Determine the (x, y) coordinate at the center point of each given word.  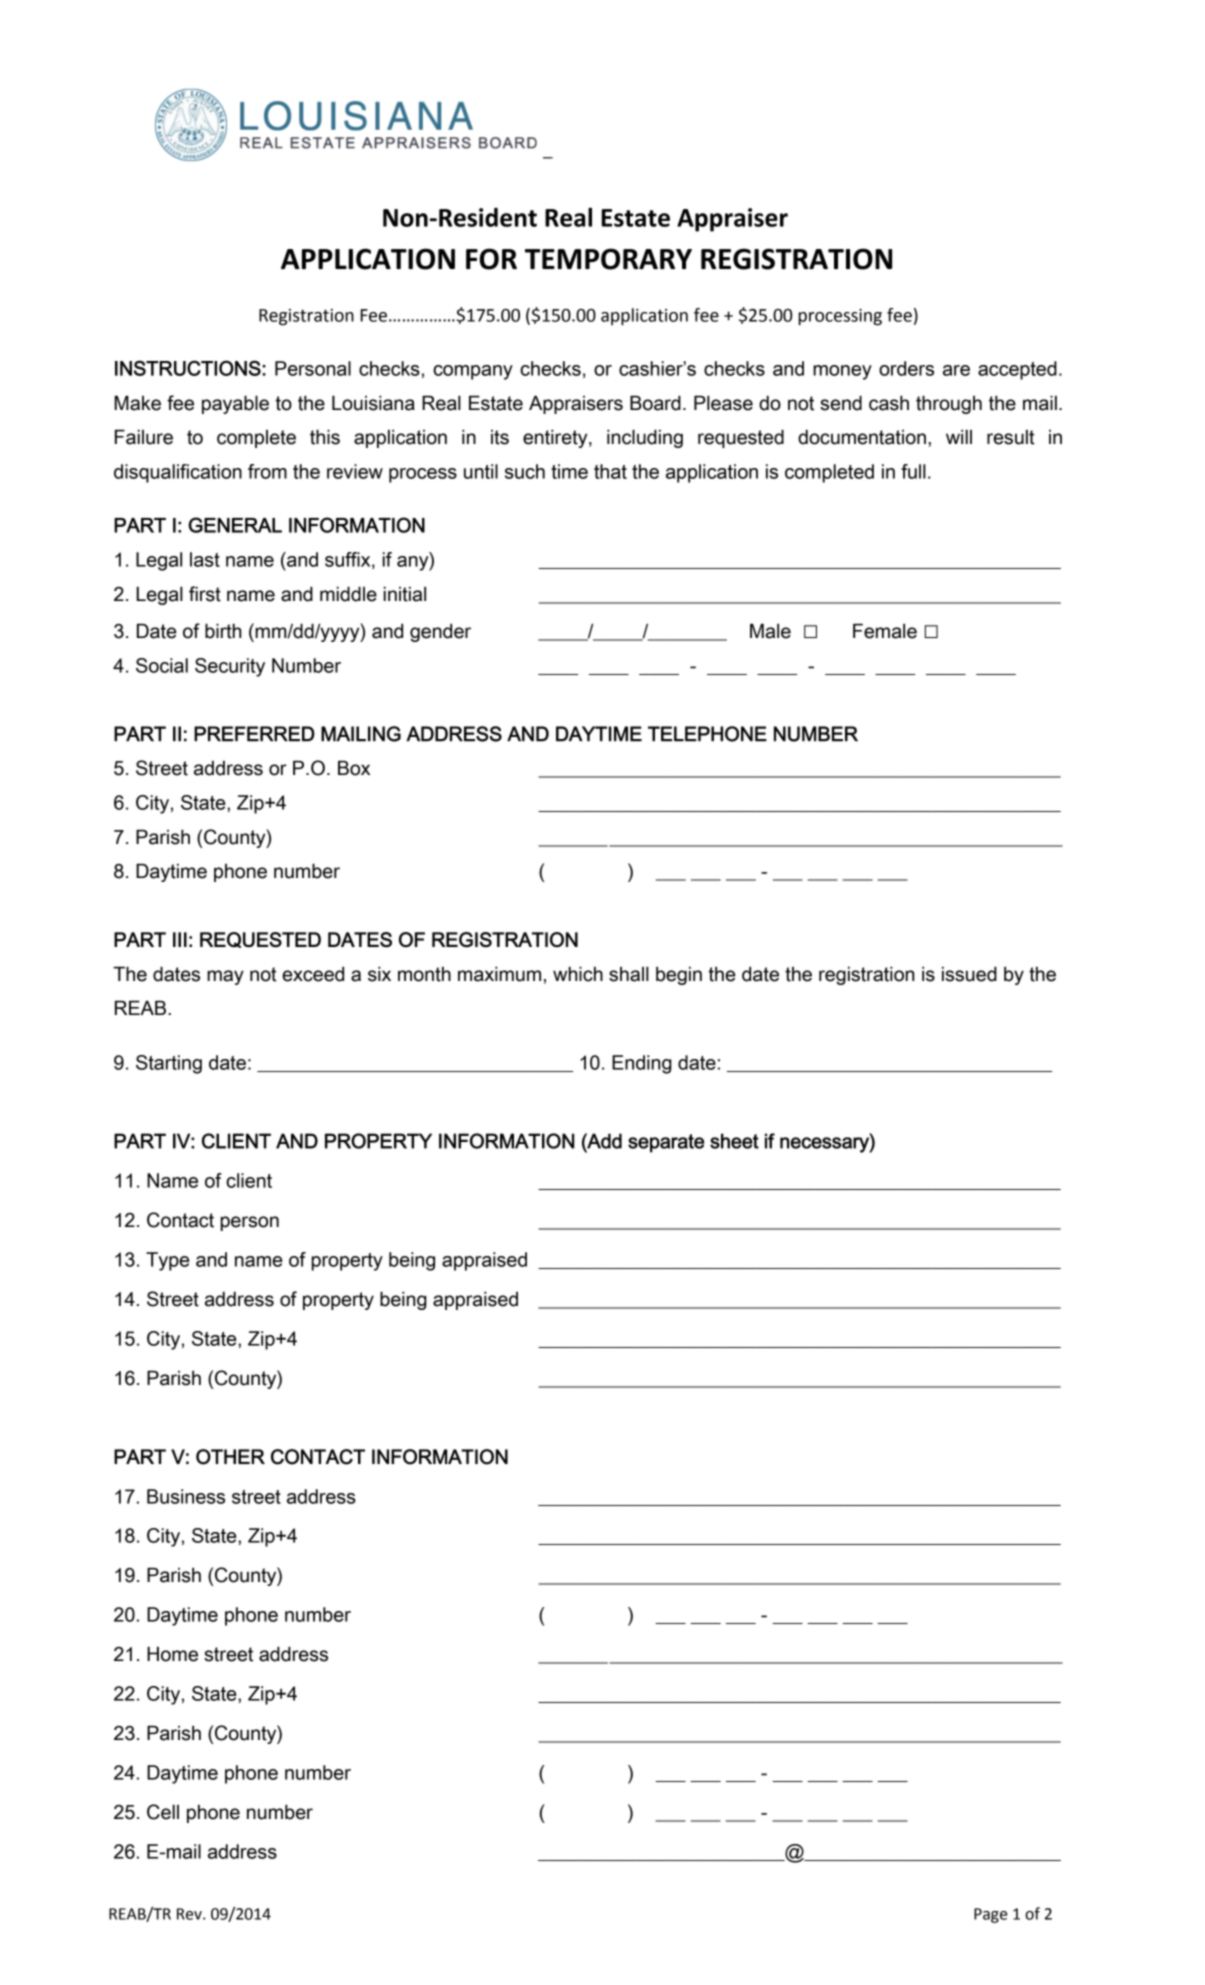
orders (906, 368)
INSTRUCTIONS (189, 368)
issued (969, 974)
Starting (169, 1064)
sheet (734, 1141)
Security (230, 667)
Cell (163, 1812)
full (913, 471)
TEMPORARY (608, 259)
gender (440, 632)
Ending (642, 1064)
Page (990, 1915)
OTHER (230, 1457)
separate (666, 1143)
